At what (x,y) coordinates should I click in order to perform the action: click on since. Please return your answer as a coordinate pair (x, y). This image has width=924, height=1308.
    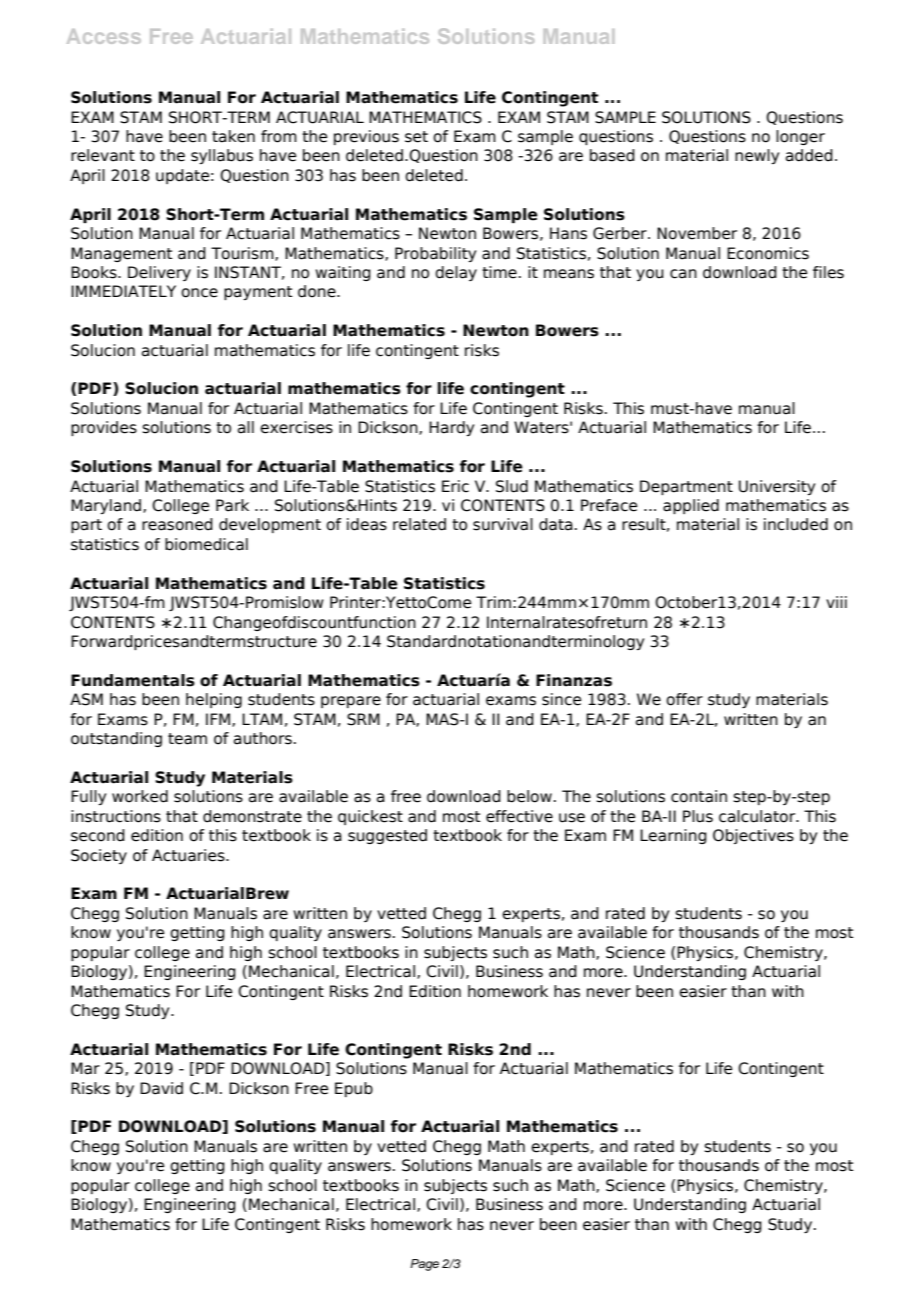
    Looking at the image, I should click on (561, 699).
